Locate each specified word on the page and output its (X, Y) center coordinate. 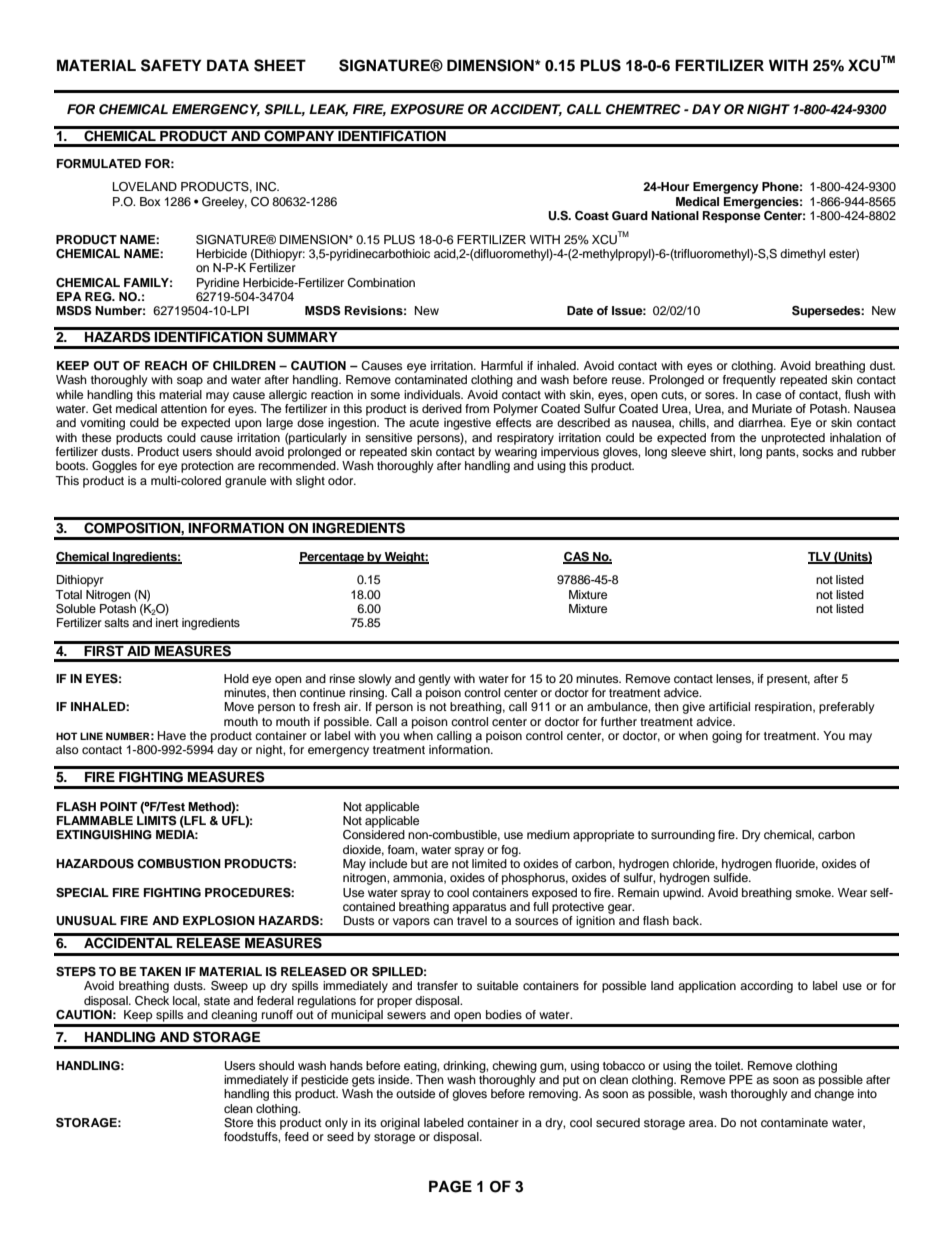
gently (434, 680)
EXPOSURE (427, 109)
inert (167, 622)
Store (238, 1123)
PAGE (450, 1186)
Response (732, 217)
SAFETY (171, 65)
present (788, 680)
